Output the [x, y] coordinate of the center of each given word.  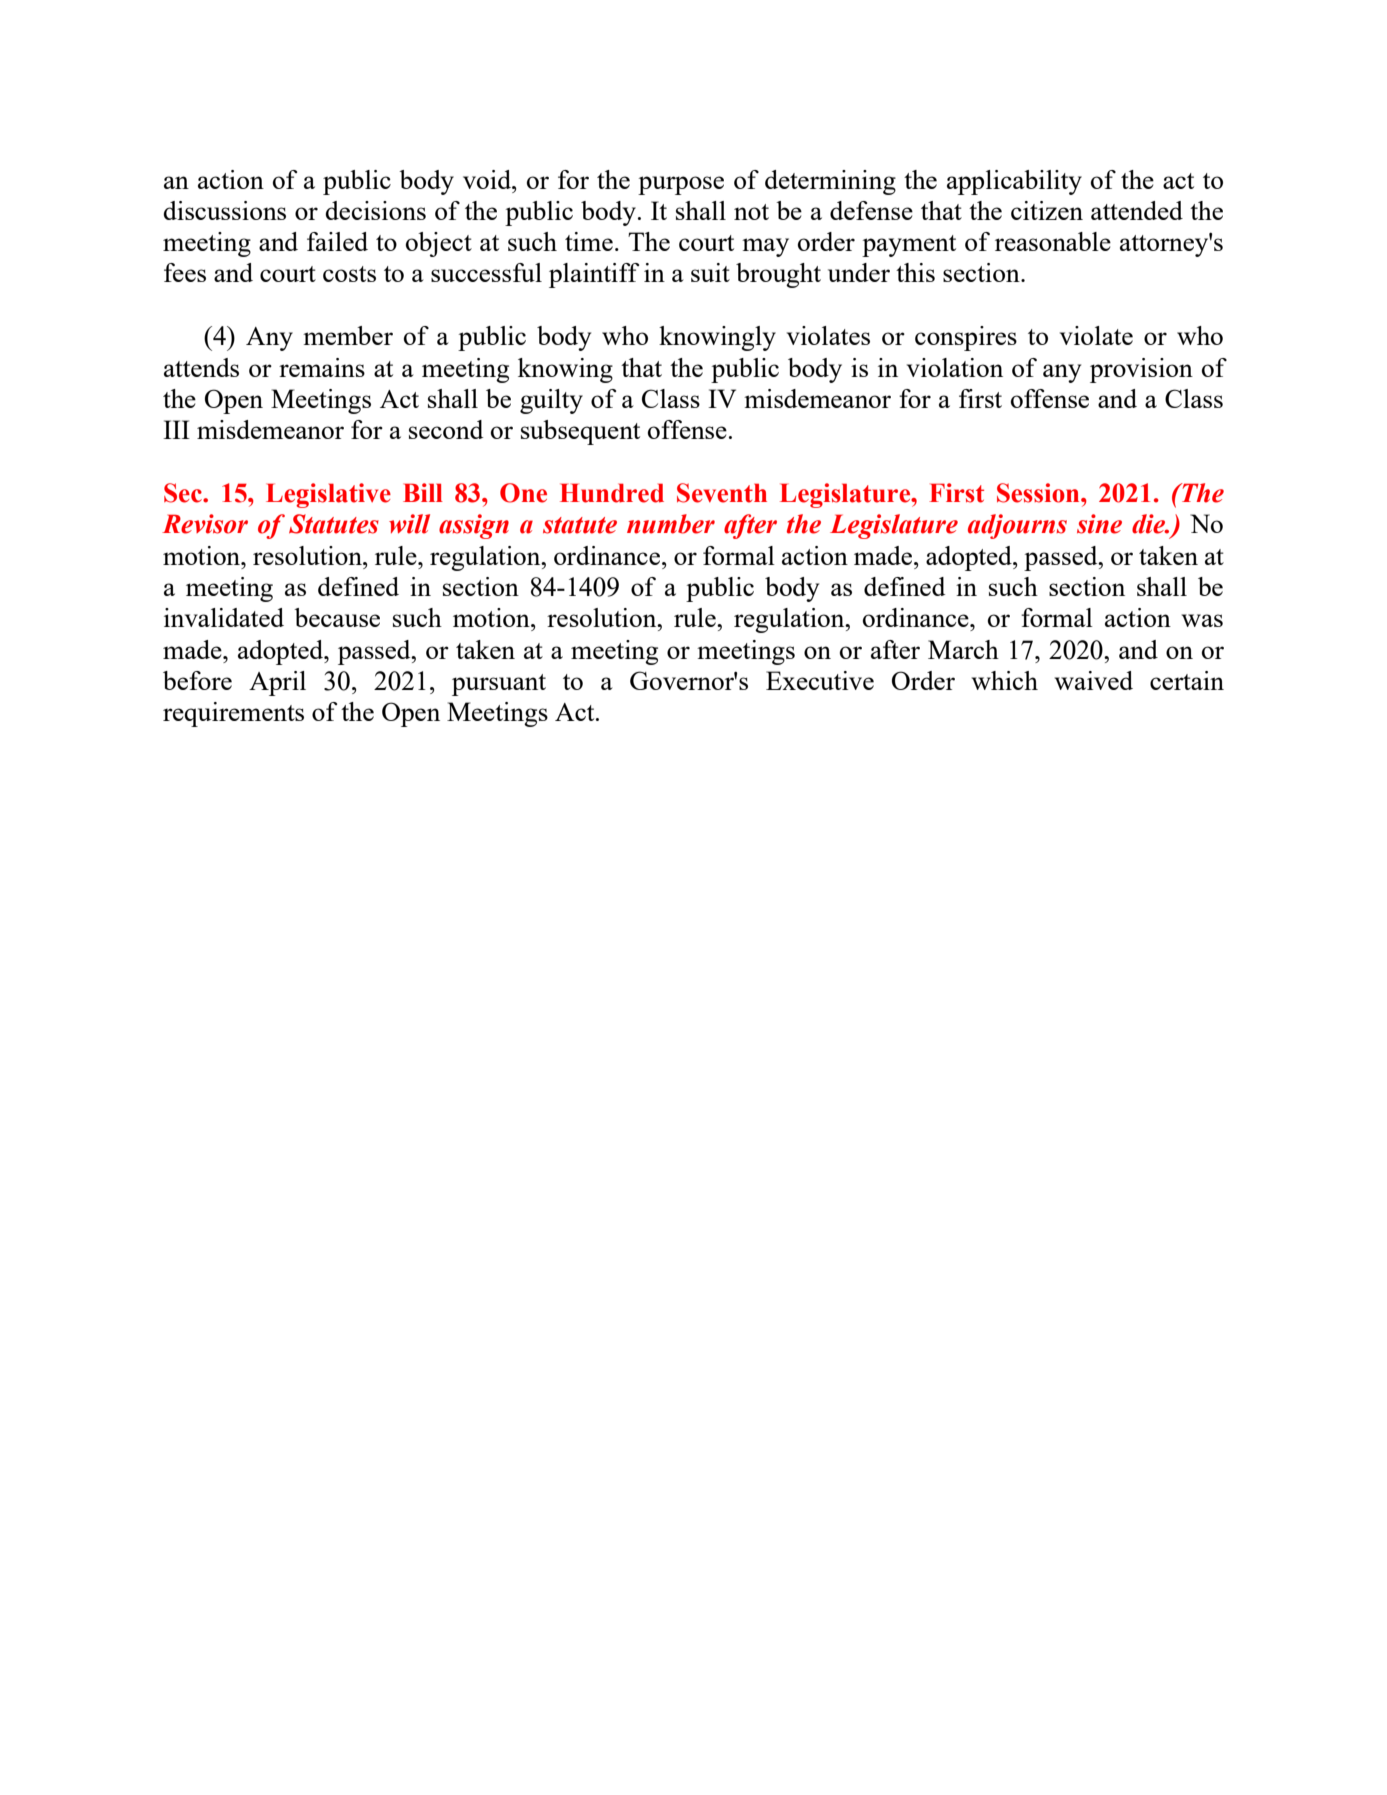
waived [1094, 680]
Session [1039, 493]
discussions [224, 210]
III [176, 429]
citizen [1047, 210]
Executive [820, 680]
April [277, 683]
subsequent [580, 432]
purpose [681, 185]
